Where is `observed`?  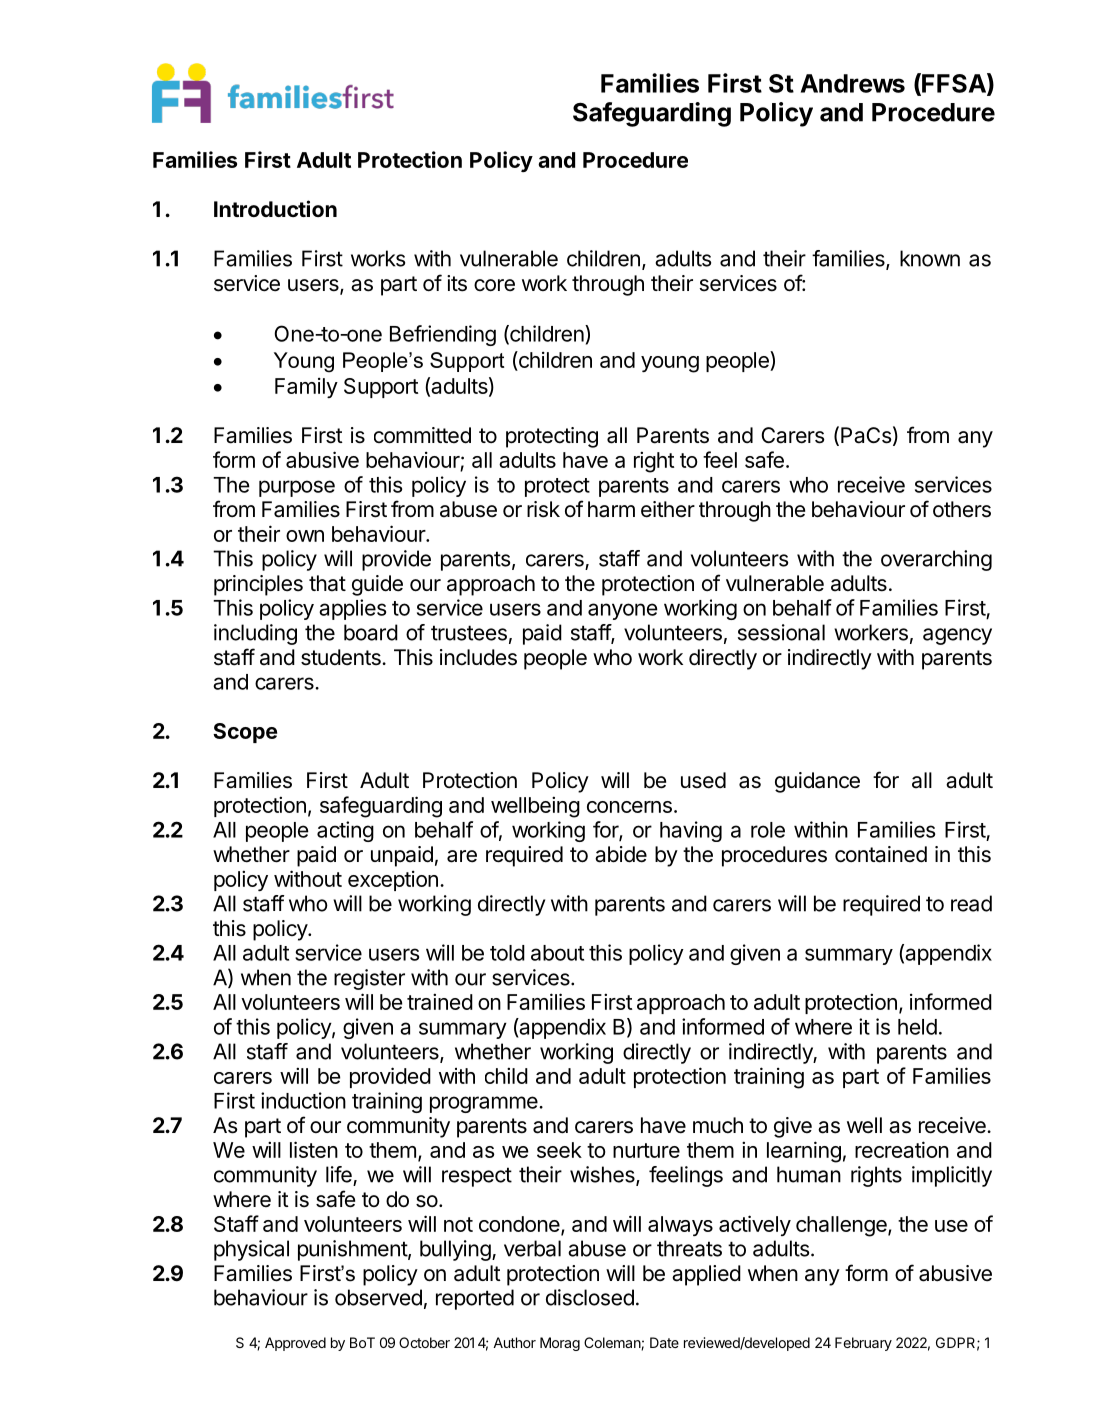 observed is located at coordinates (378, 1297).
